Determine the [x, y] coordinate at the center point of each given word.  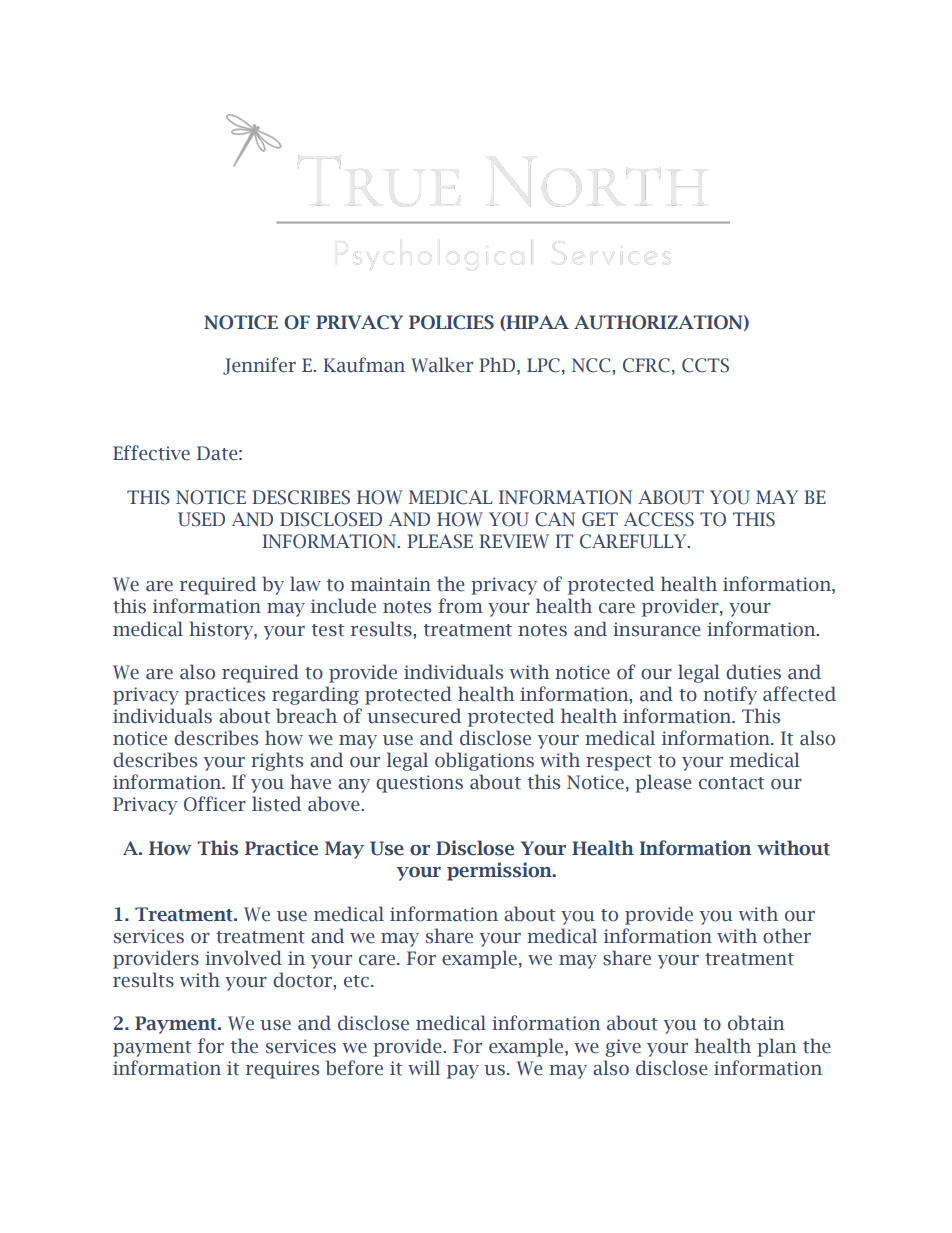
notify [730, 695]
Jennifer [259, 366]
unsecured [414, 716]
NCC [592, 365]
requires [282, 1070]
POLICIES [451, 322]
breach [306, 716]
